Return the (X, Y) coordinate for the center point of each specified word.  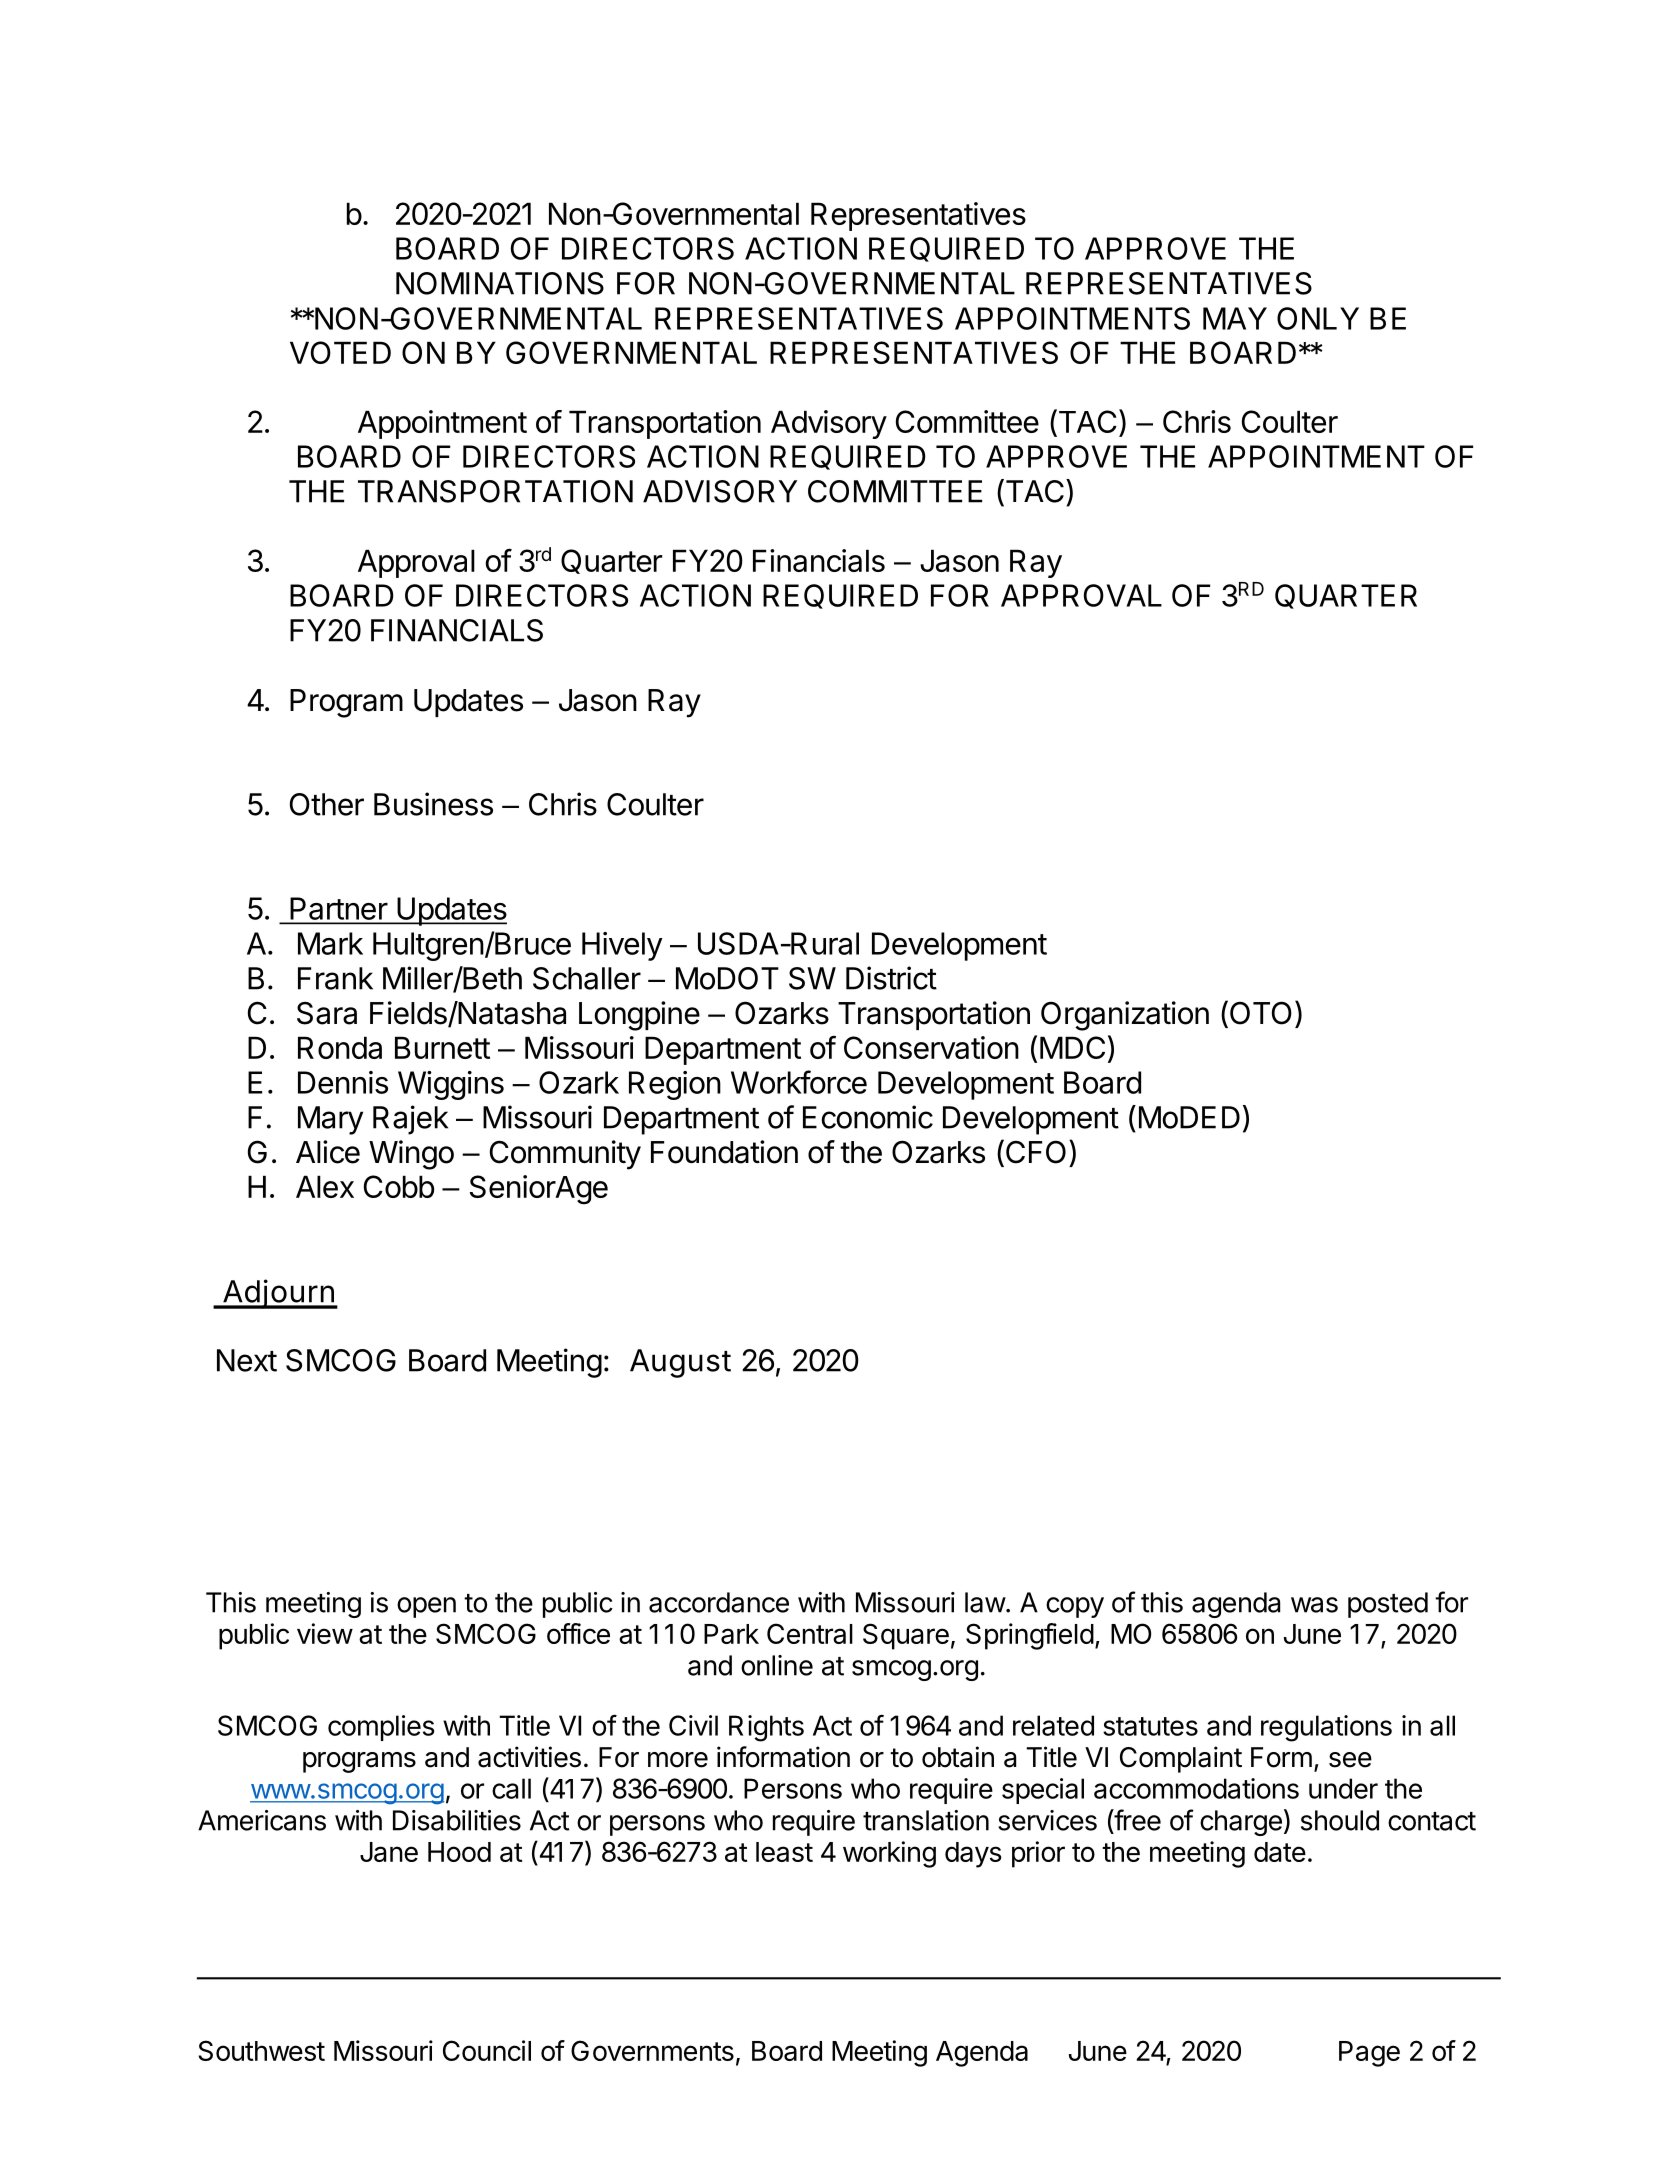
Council (487, 2050)
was (1314, 1605)
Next (247, 1360)
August (680, 1363)
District (891, 978)
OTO (1259, 1013)
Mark (330, 943)
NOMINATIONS (500, 283)
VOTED (340, 352)
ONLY (1318, 318)
